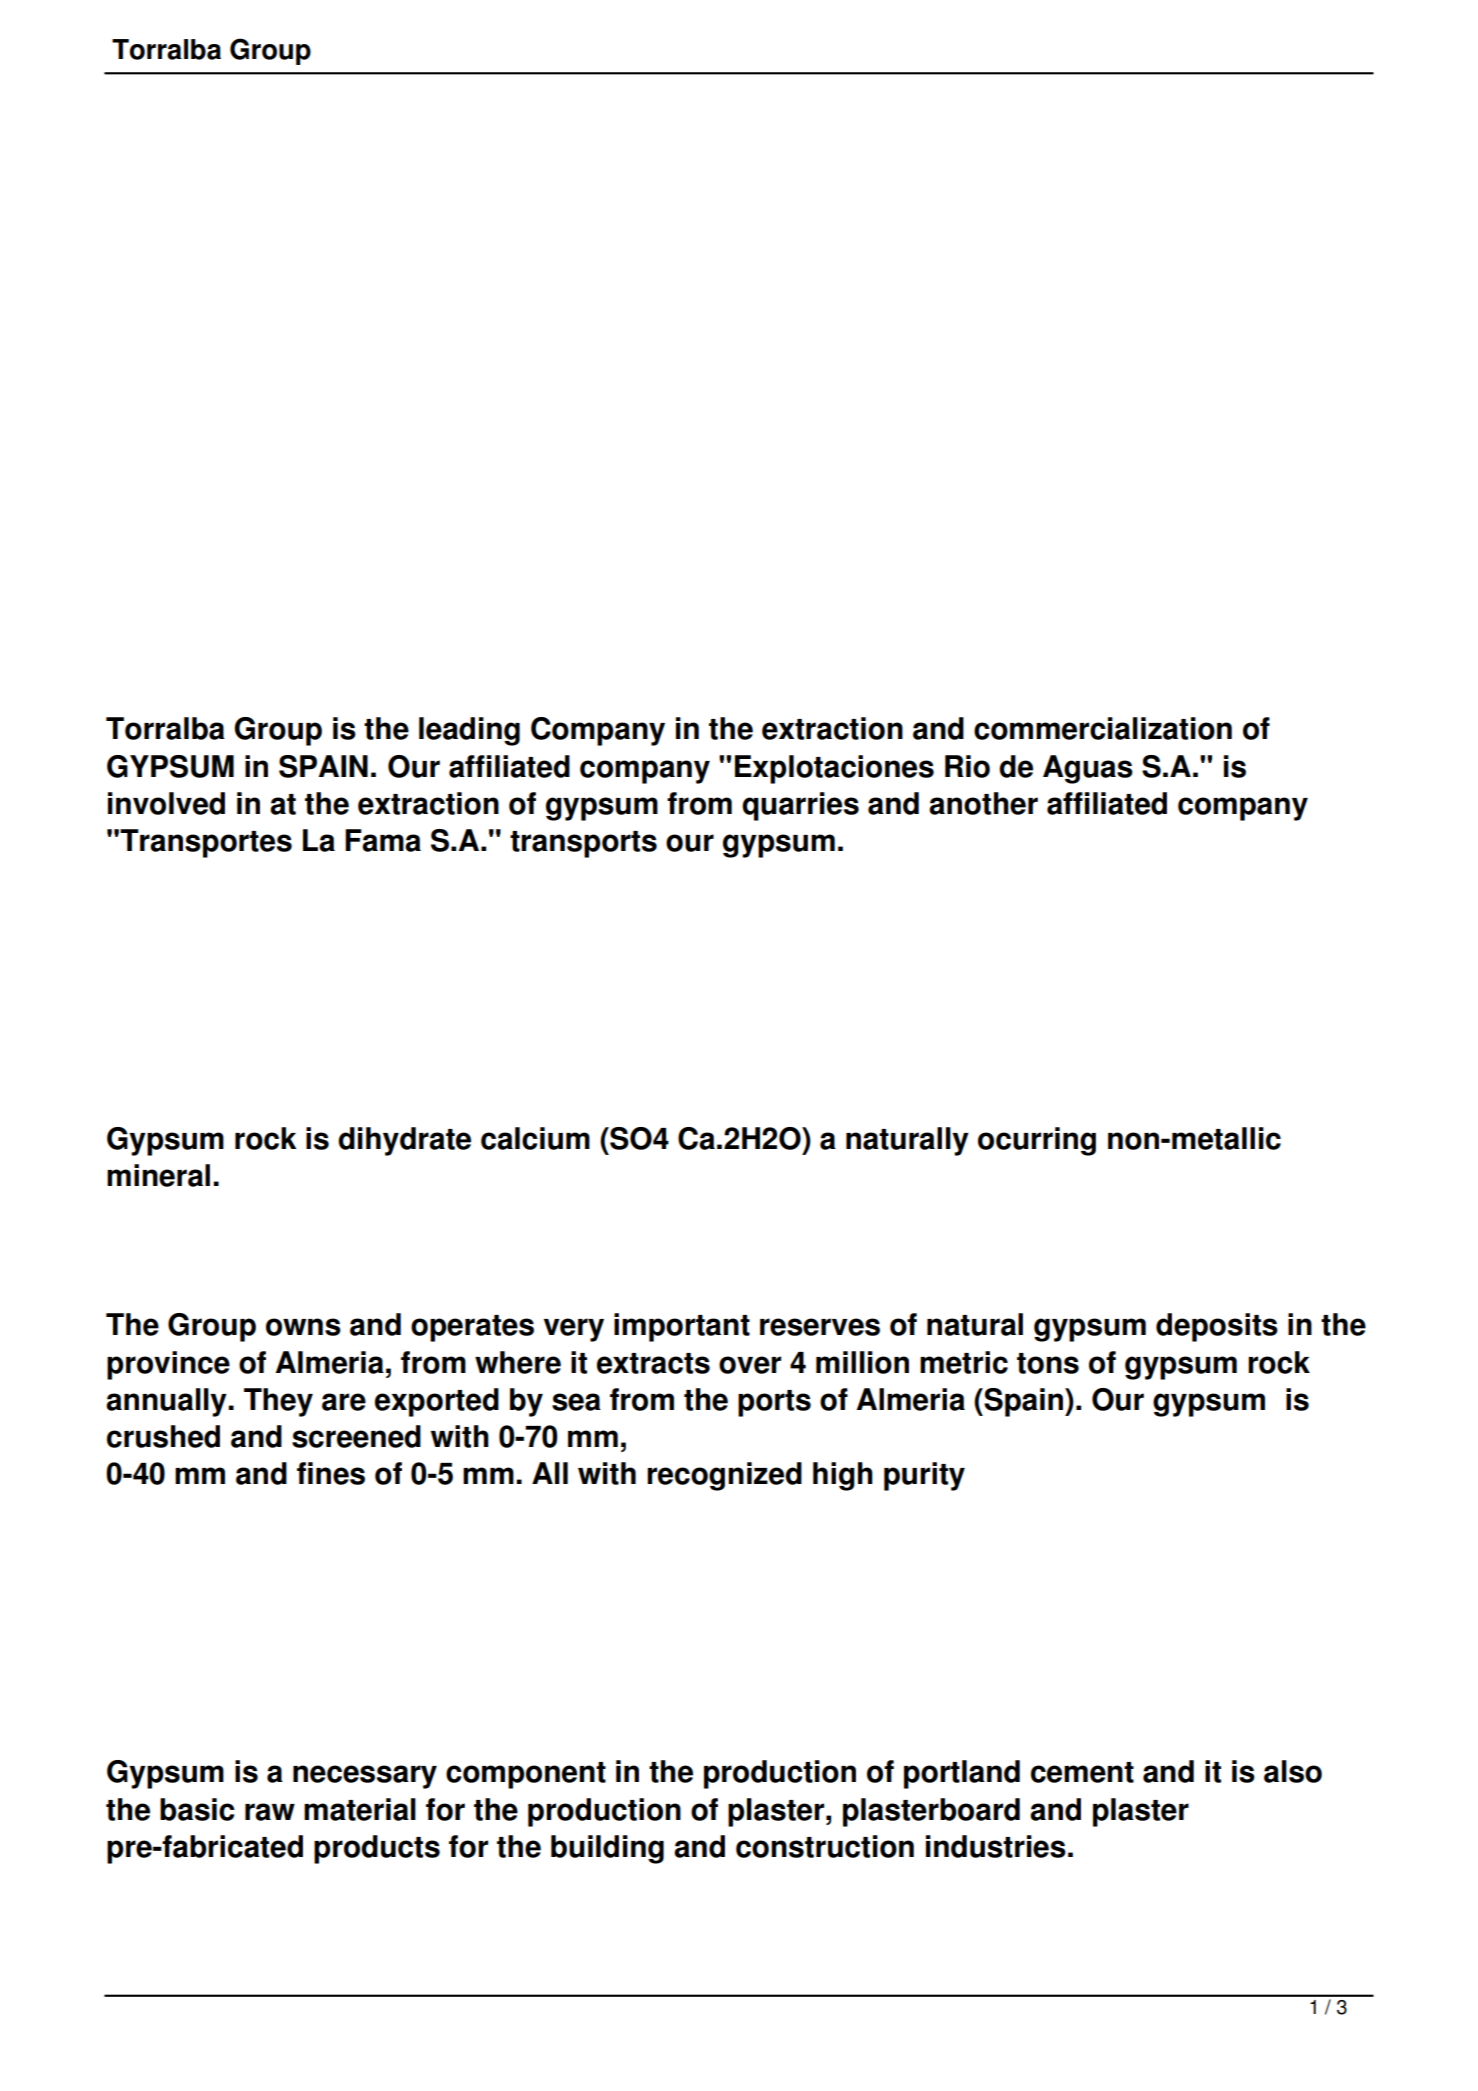 The image size is (1478, 2091). Describe the element at coordinates (1082, 1772) in the screenshot. I see `cement` at that location.
